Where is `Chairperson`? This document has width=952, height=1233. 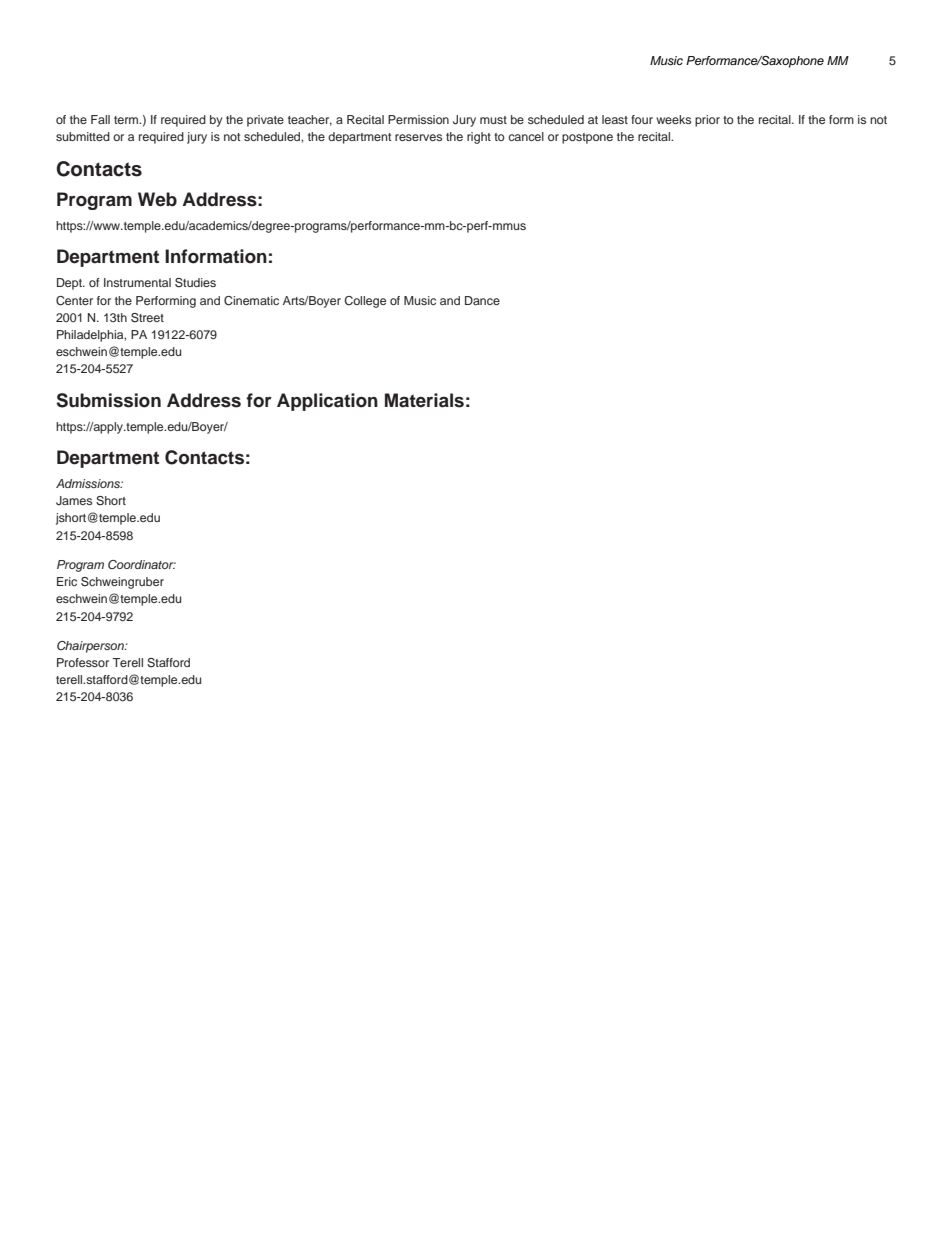
Chairperson is located at coordinates (91, 647).
